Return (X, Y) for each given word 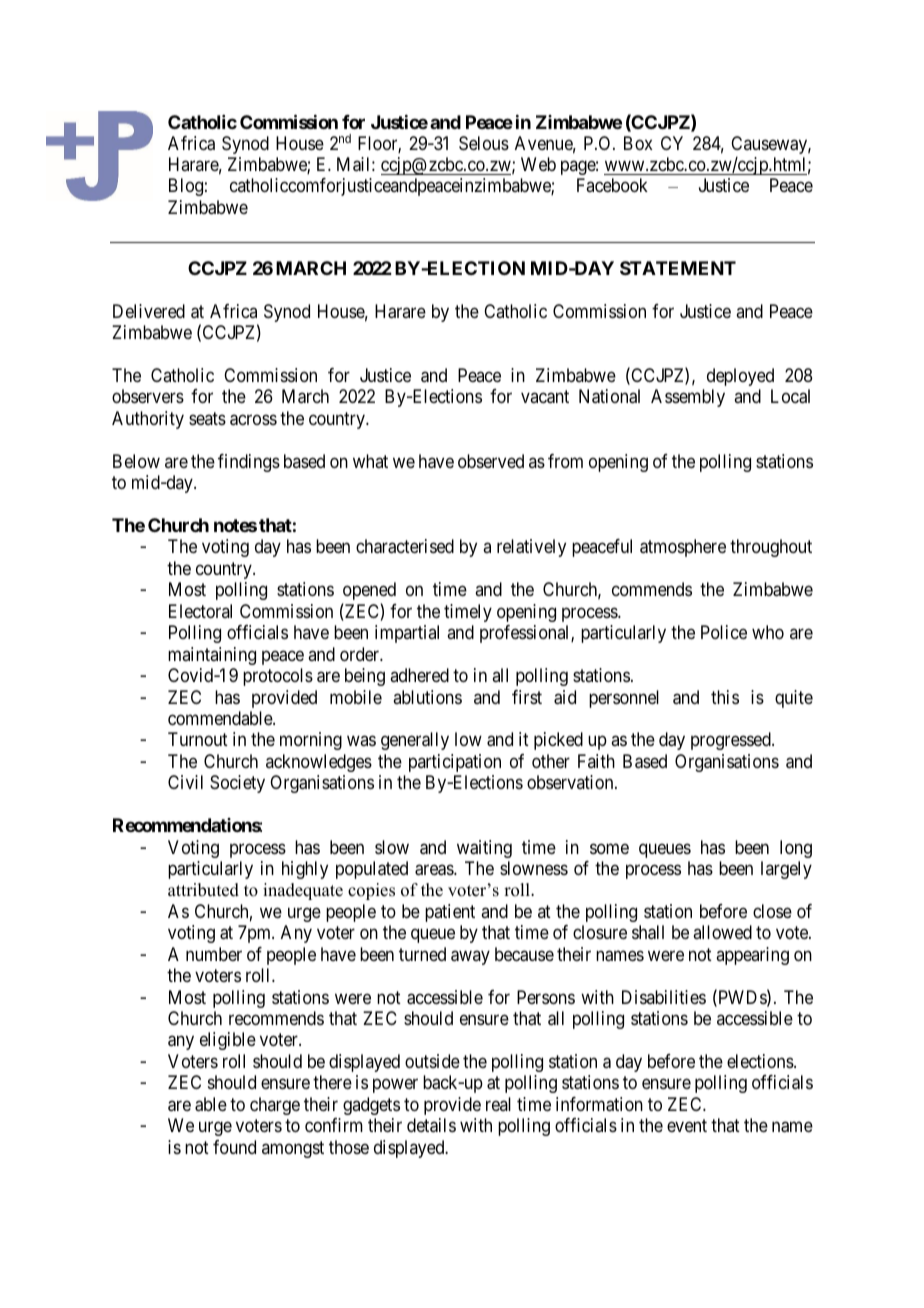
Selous (484, 143)
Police (724, 632)
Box (638, 143)
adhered (419, 675)
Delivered (149, 311)
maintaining (212, 656)
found (234, 1147)
